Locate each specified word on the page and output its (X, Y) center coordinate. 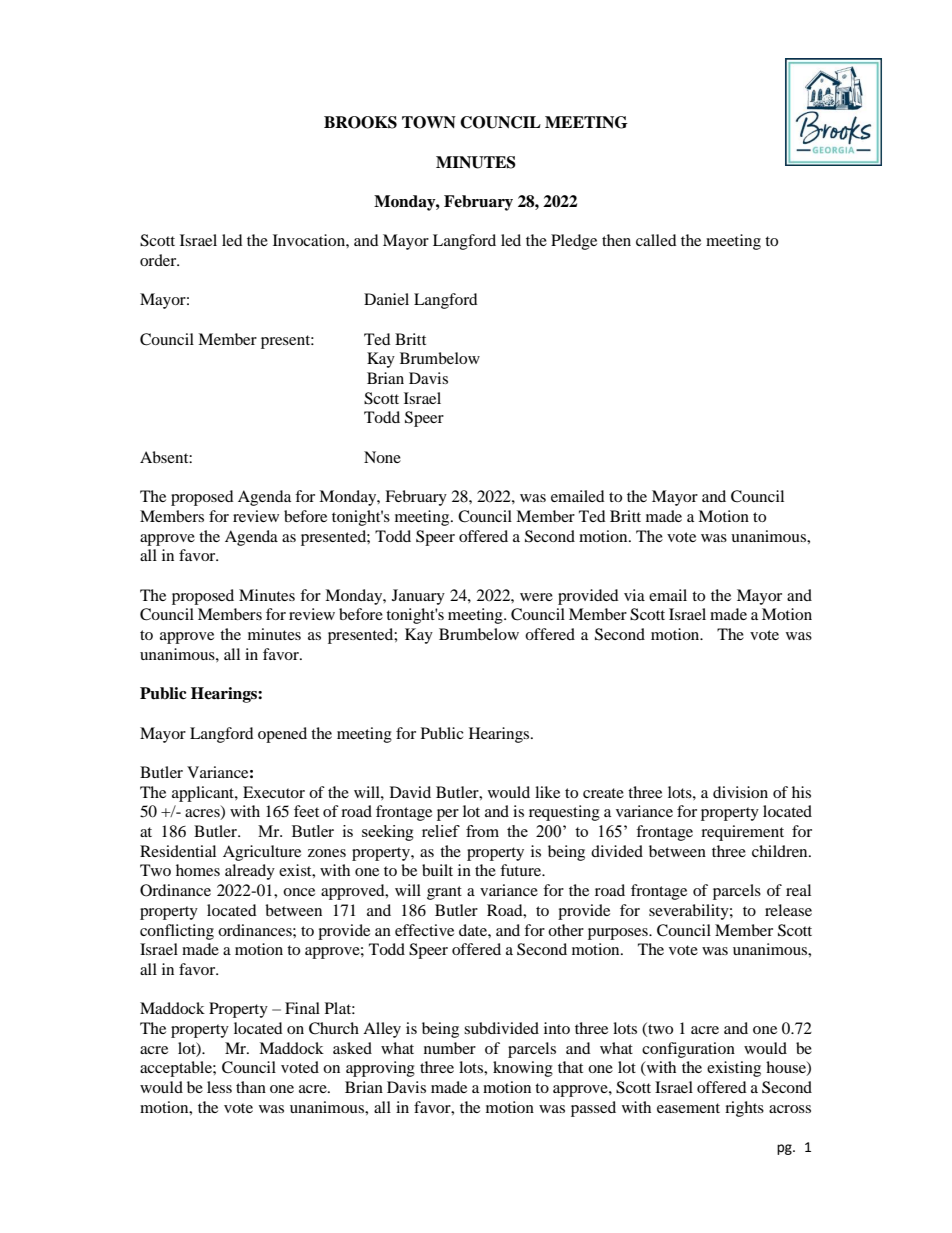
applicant (204, 794)
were (536, 597)
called (656, 240)
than (251, 1087)
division (740, 792)
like (547, 792)
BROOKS (360, 122)
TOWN (429, 122)
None (382, 457)
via (634, 595)
